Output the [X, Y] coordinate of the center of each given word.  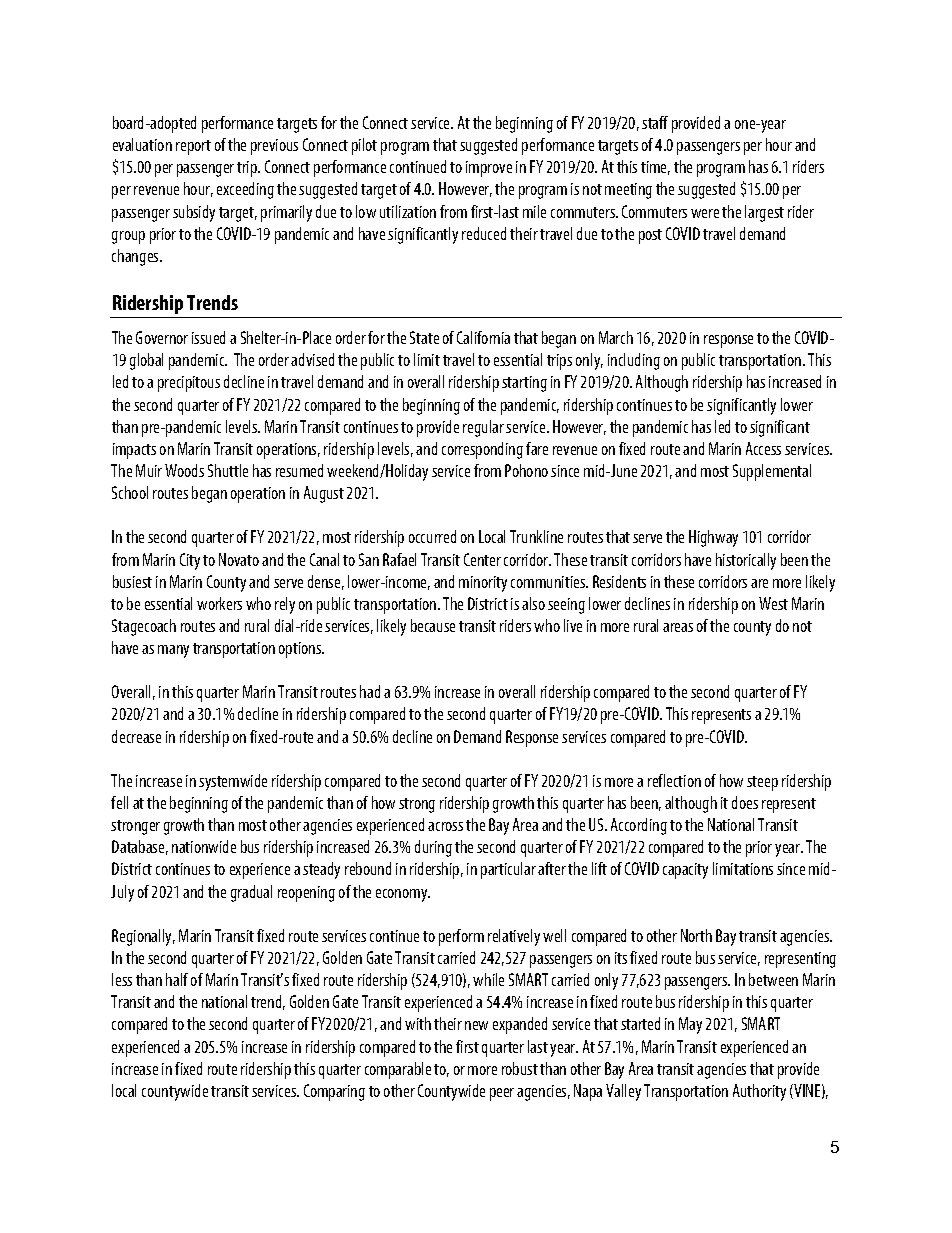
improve [489, 169]
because [433, 625]
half [177, 979]
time [655, 168]
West [773, 603]
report [193, 147]
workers [219, 603]
